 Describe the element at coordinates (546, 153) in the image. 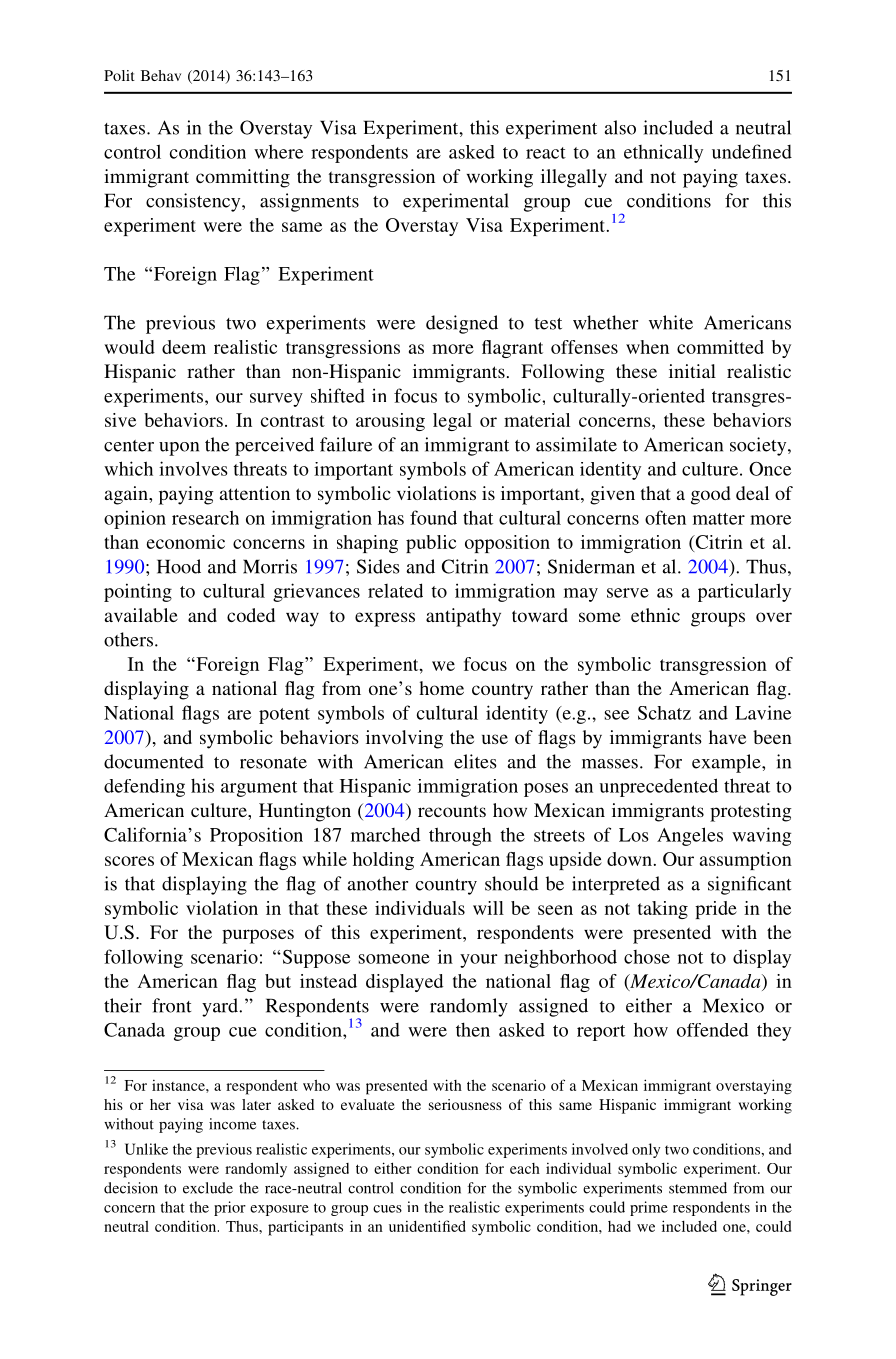

I see `react` at that location.
